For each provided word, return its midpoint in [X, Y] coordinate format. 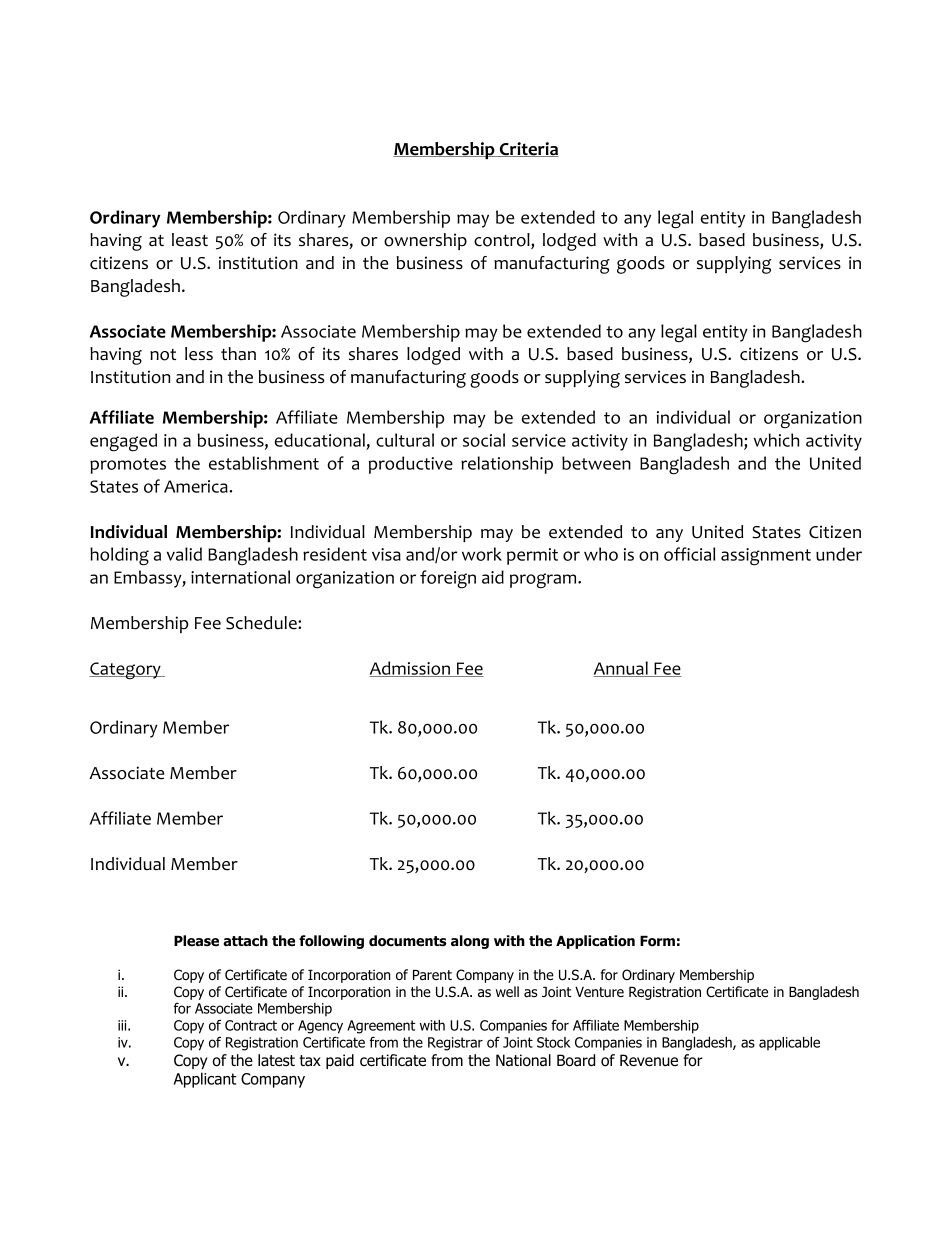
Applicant [205, 1080]
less [199, 354]
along [470, 942]
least [190, 240]
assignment [766, 557]
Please [196, 940]
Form [657, 941]
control [503, 241]
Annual [621, 669]
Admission [410, 669]
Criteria [528, 149]
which [776, 440]
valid [184, 554]
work [482, 554]
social [484, 440]
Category [126, 671]
